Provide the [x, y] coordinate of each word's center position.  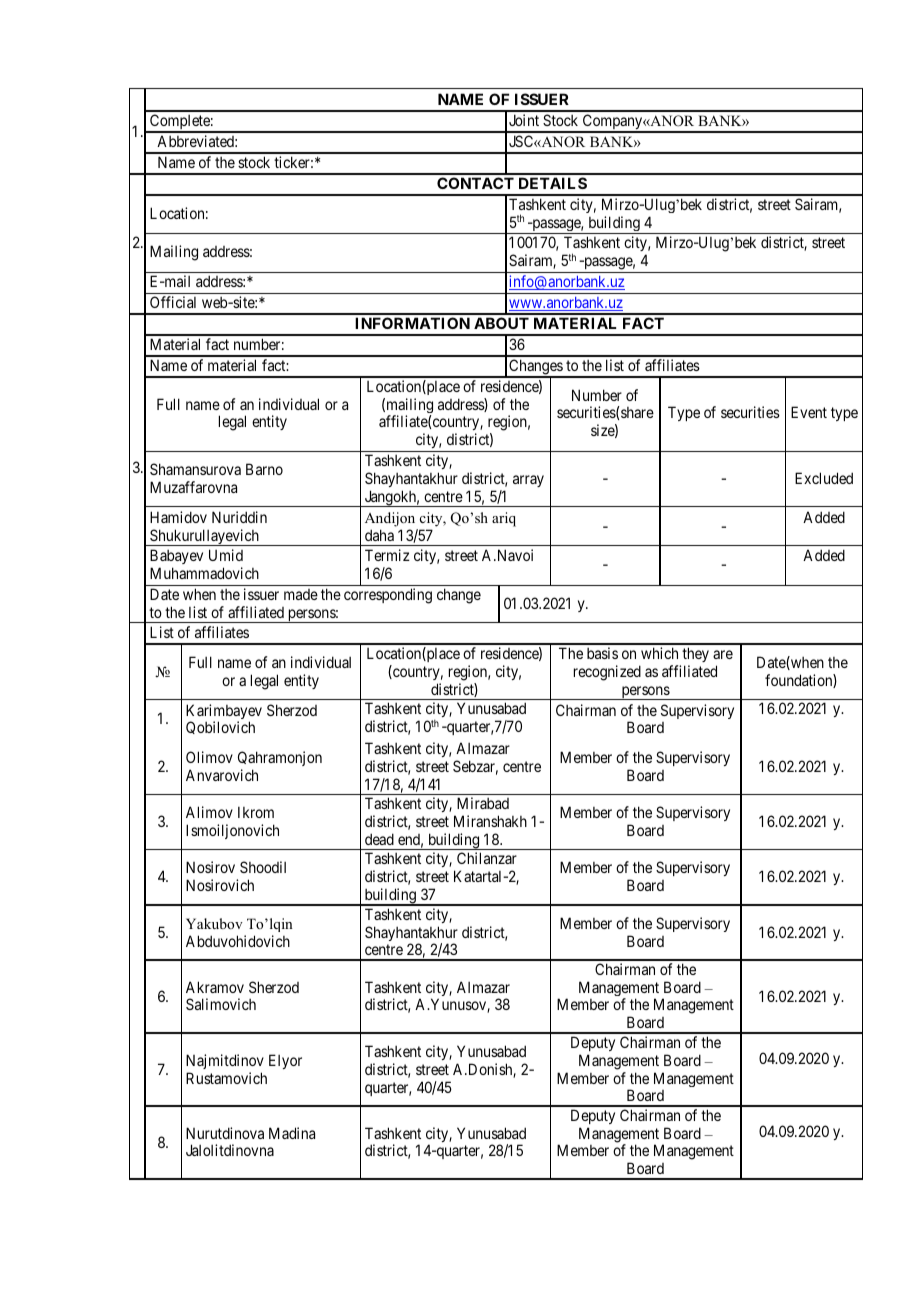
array [528, 481]
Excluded [824, 478]
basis [602, 653]
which [659, 653]
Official [173, 302]
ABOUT [501, 323]
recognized [607, 673]
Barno [264, 469]
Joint [524, 120]
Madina [292, 1133]
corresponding [388, 596]
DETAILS [553, 183]
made [301, 594]
